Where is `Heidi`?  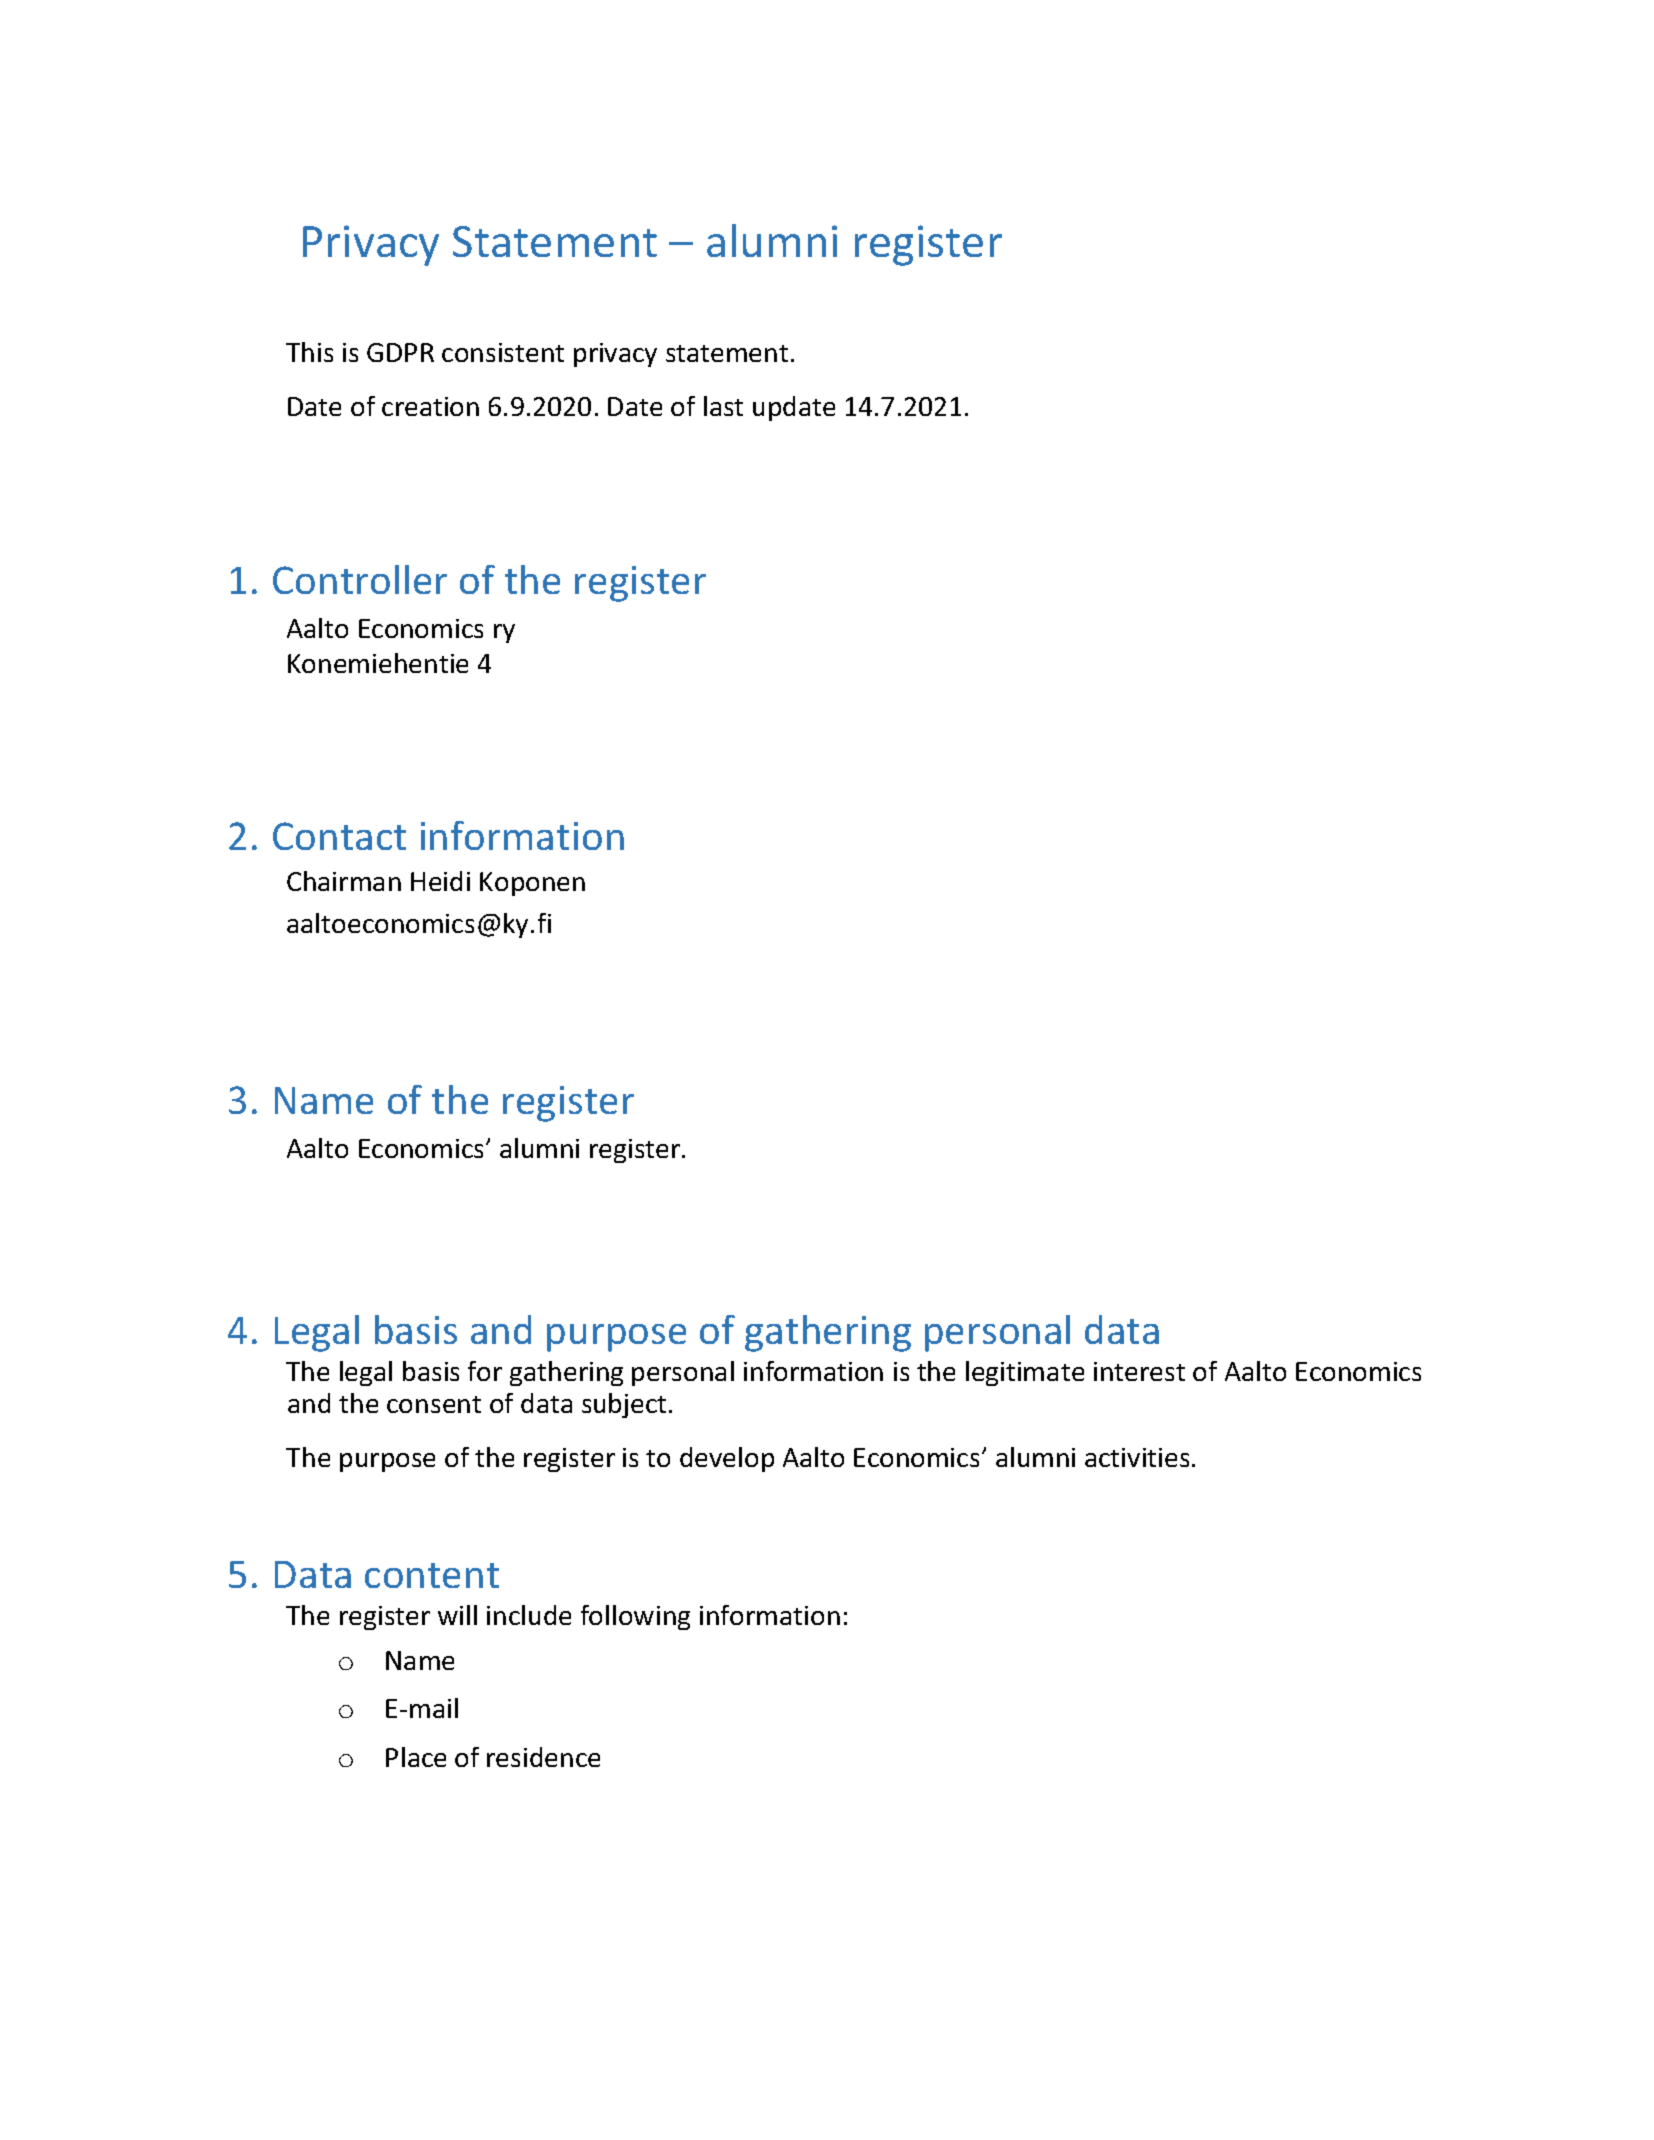
Heidi is located at coordinates (440, 881).
